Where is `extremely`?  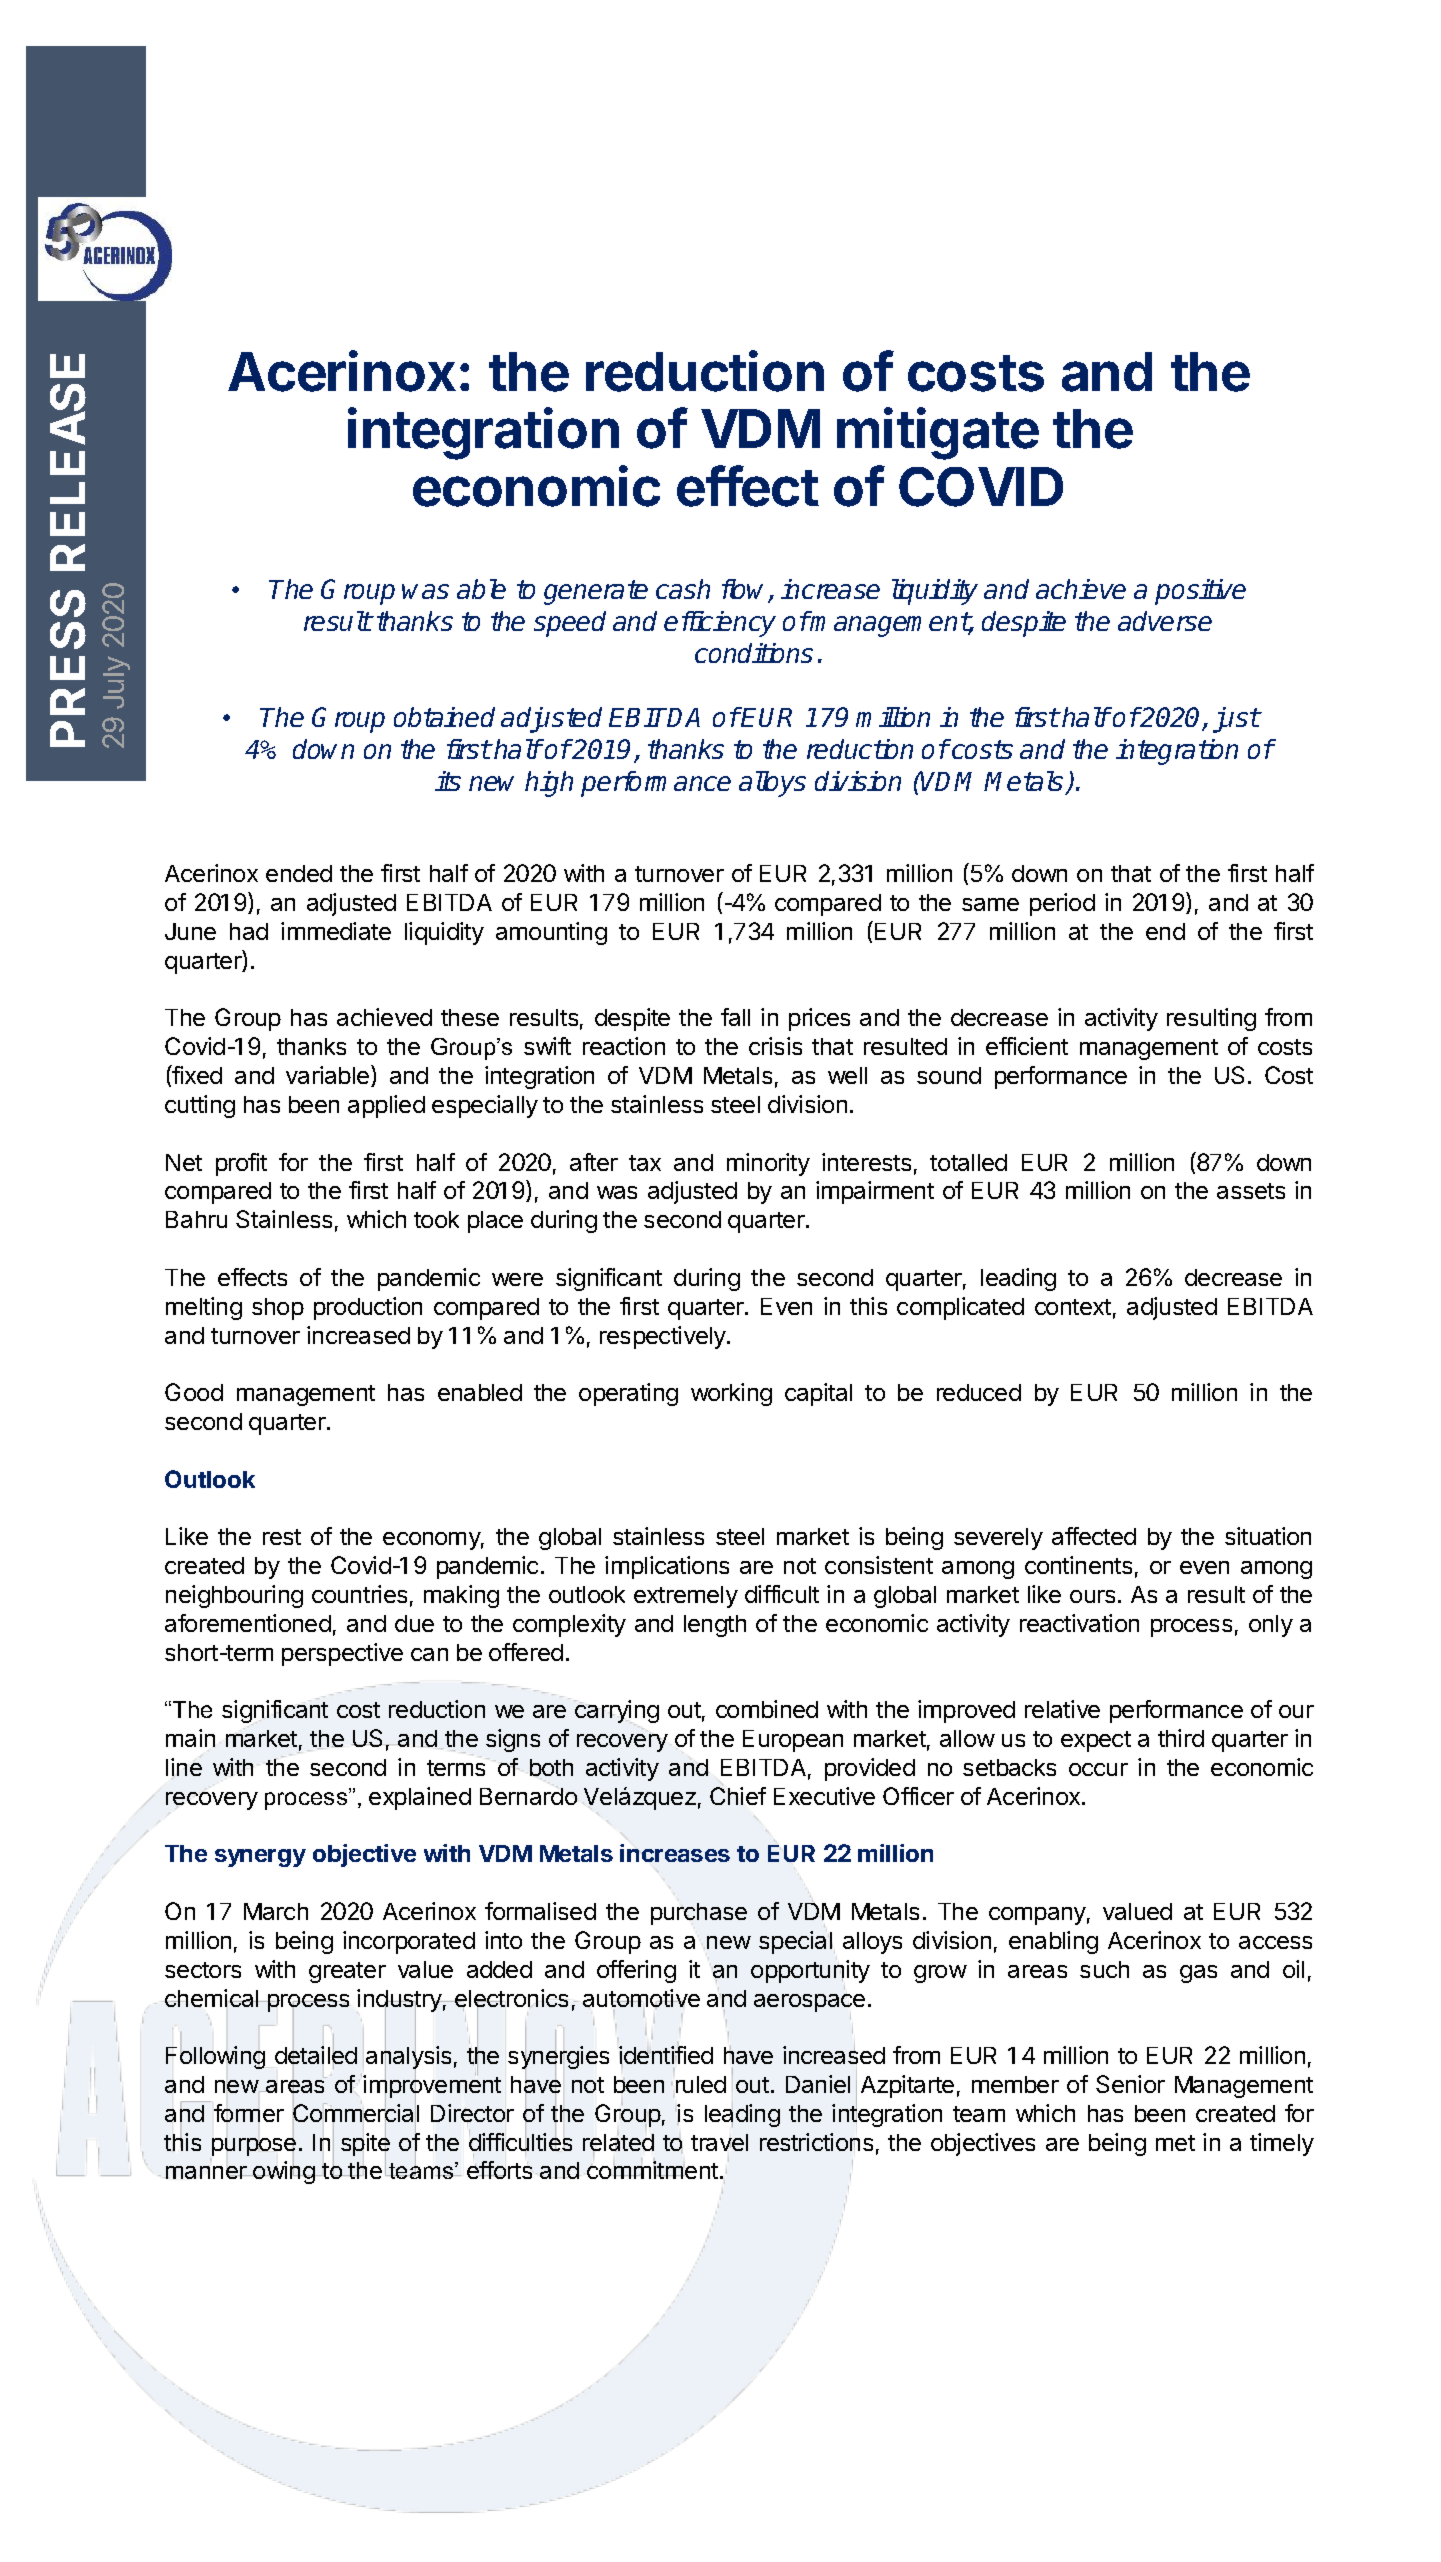
extremely is located at coordinates (686, 1597).
